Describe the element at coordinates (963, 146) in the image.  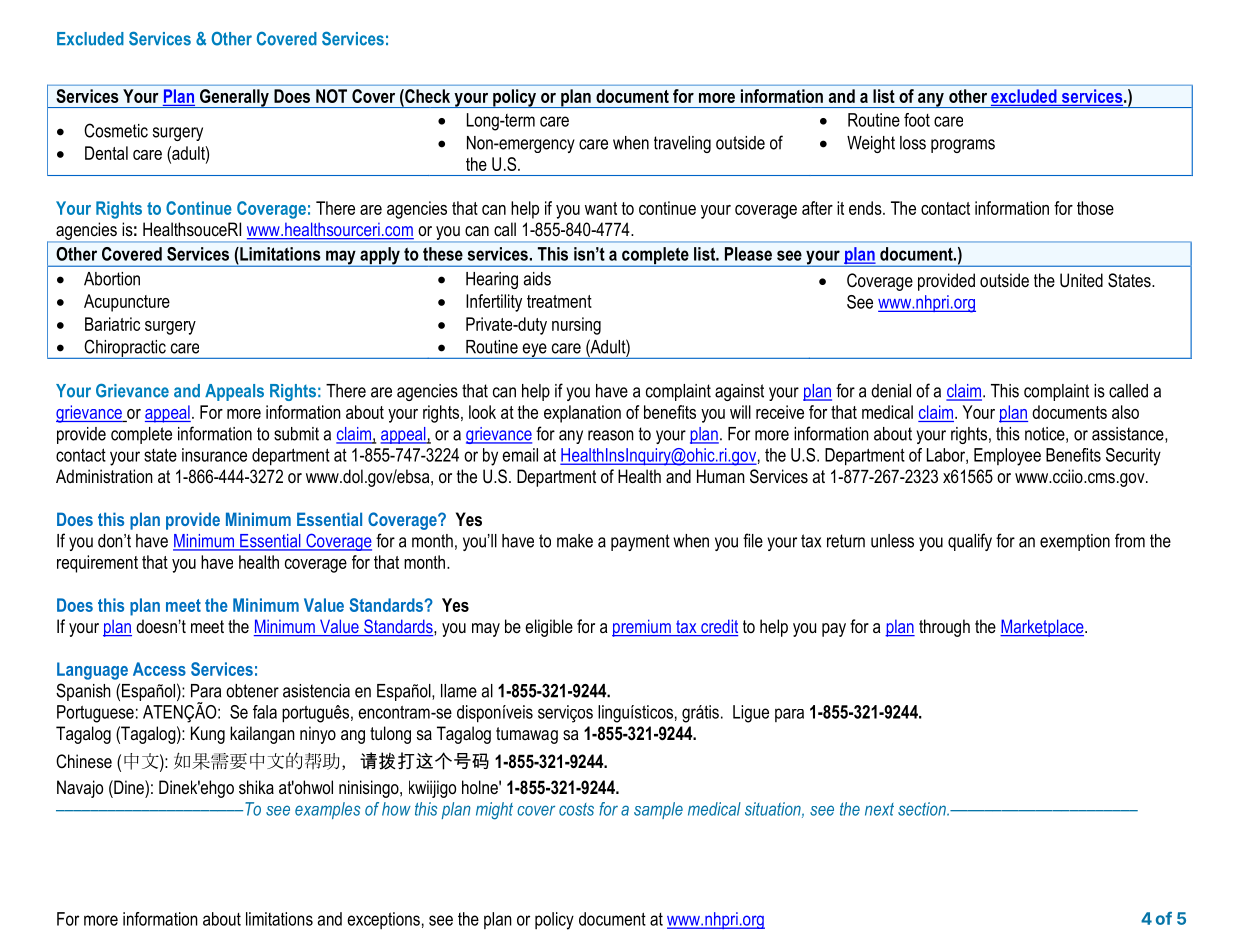
I see `programs` at that location.
